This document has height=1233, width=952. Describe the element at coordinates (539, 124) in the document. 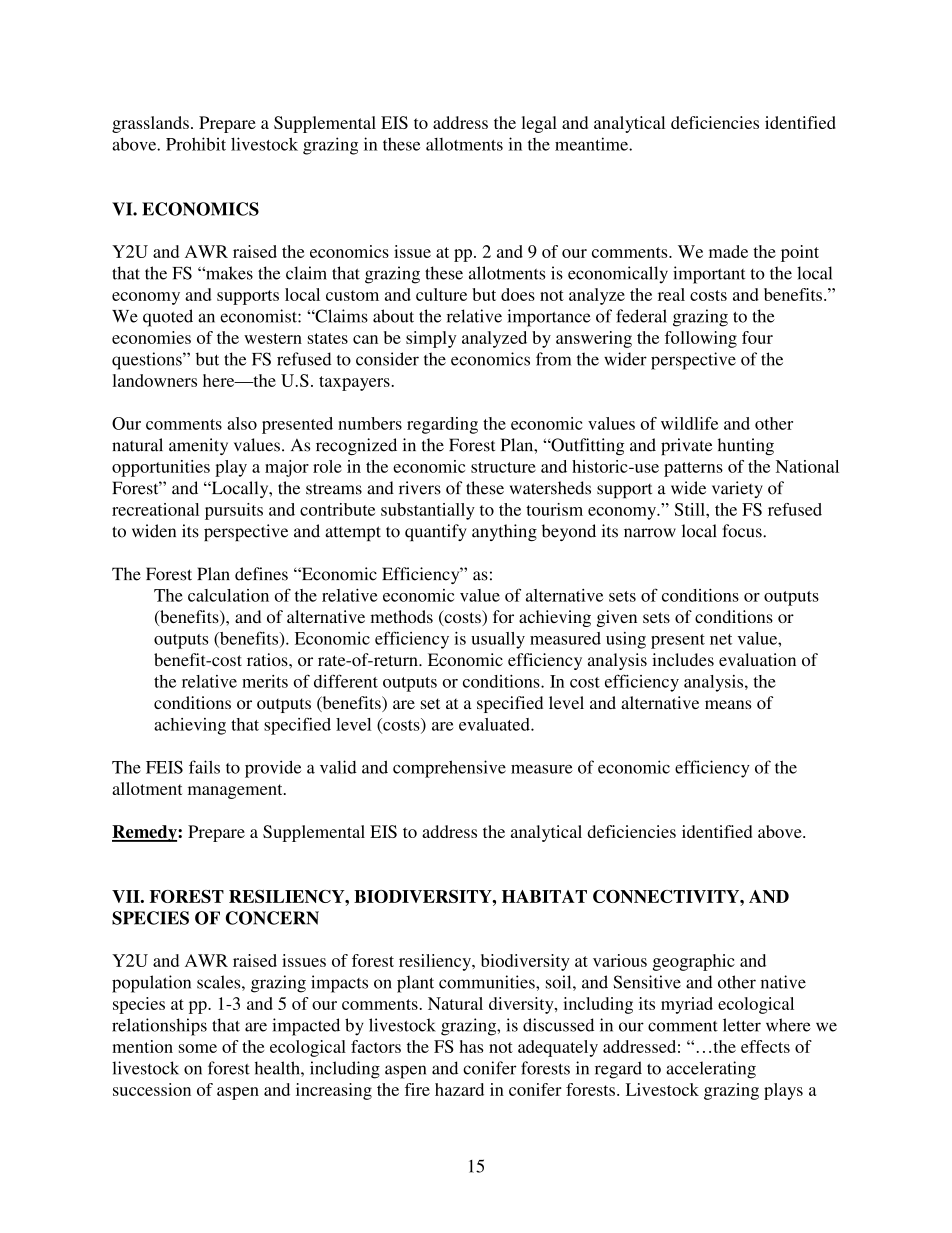

I see `legal` at that location.
